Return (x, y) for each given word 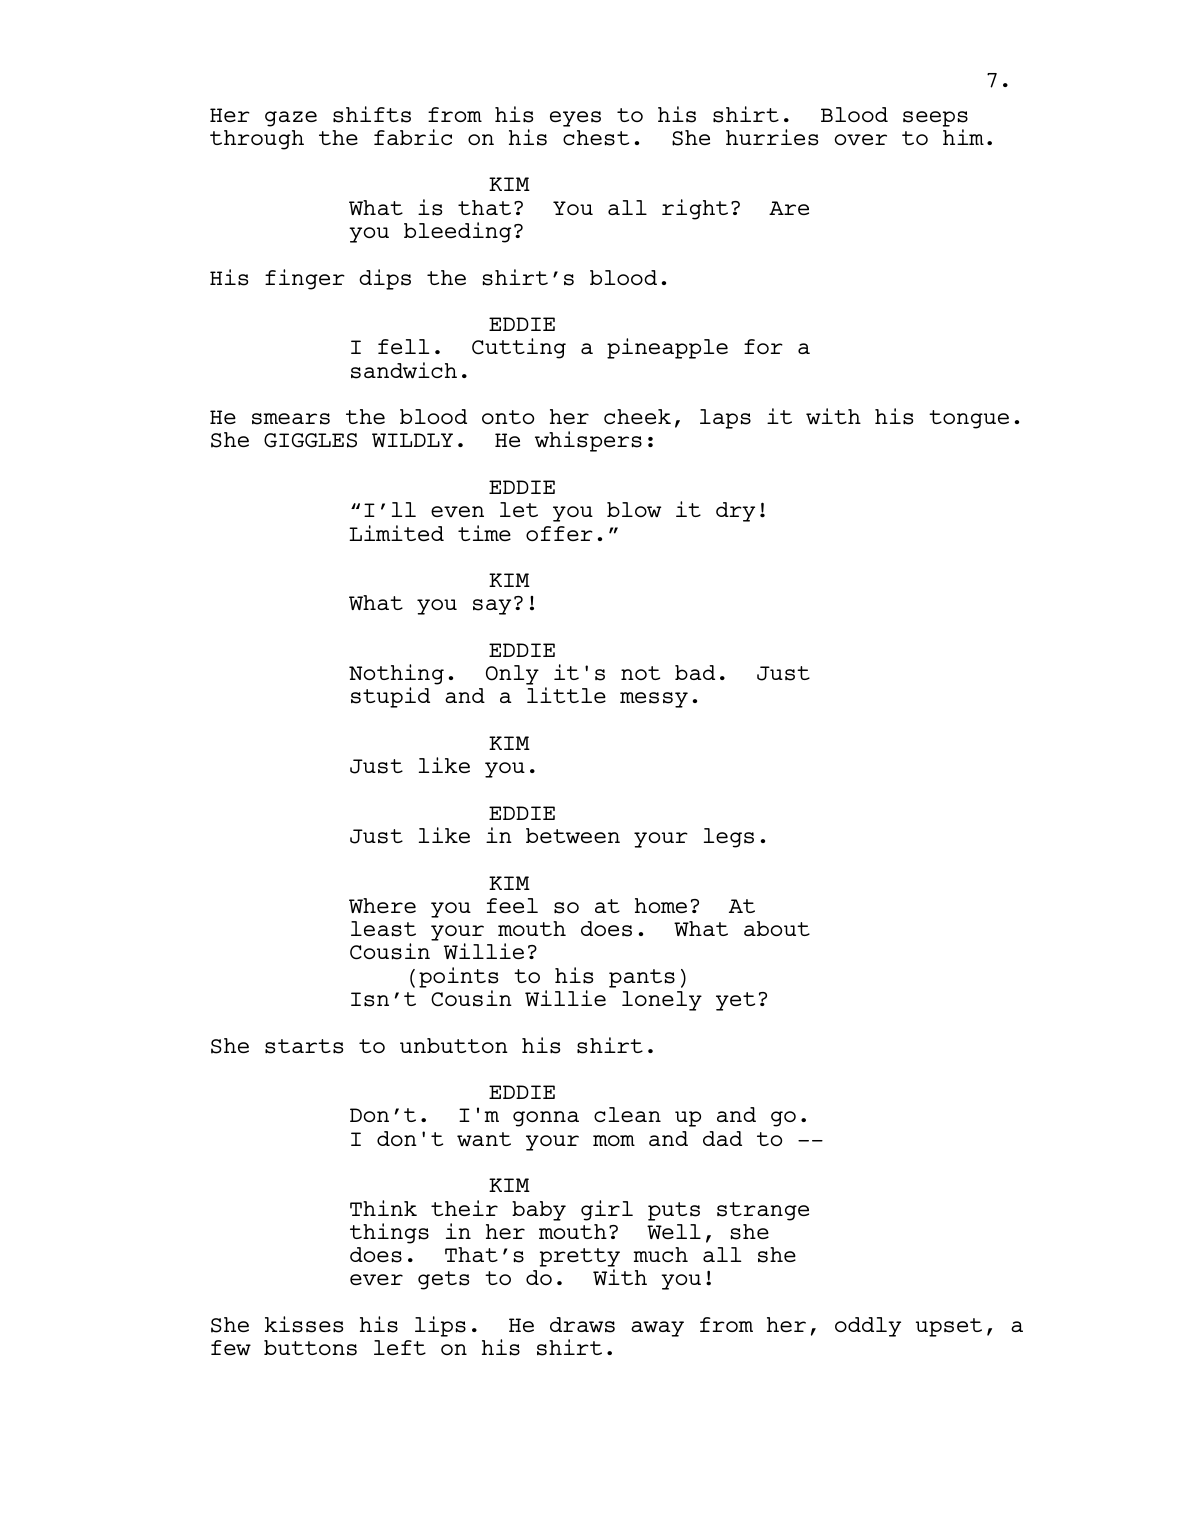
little (566, 695)
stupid (390, 697)
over (861, 139)
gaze (291, 119)
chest (596, 138)
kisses (304, 1324)
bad (695, 672)
